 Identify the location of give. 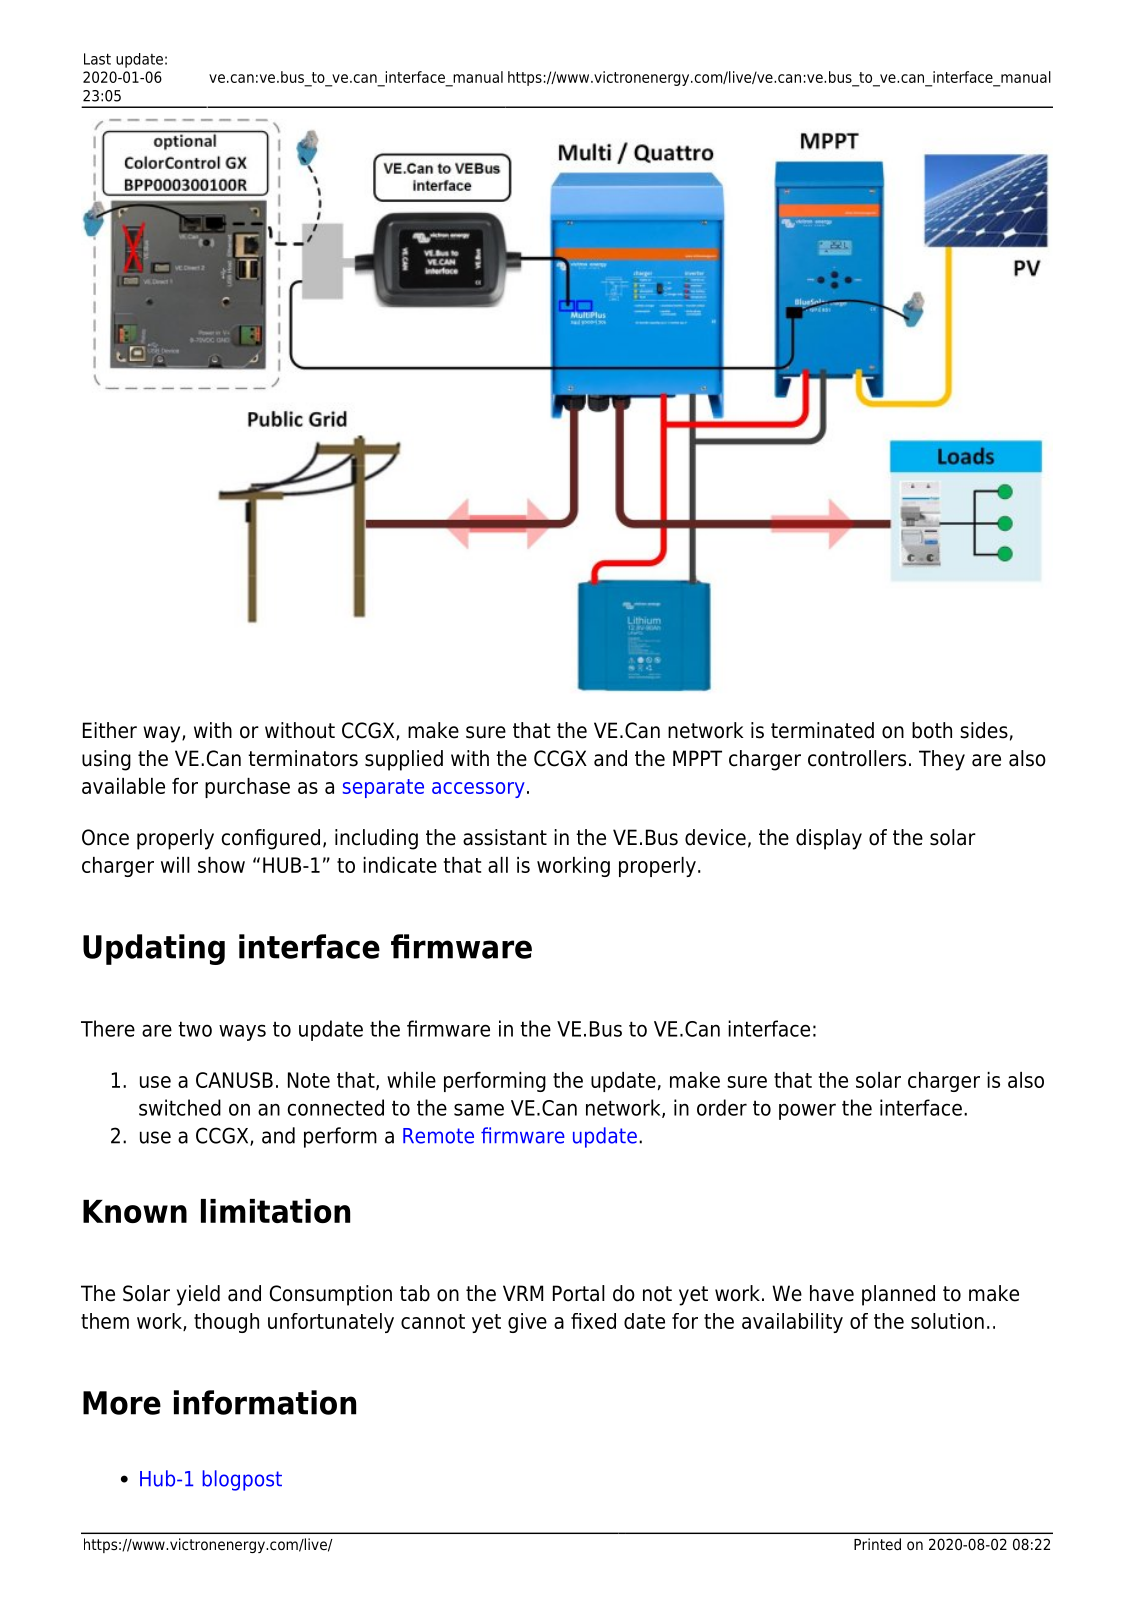
(527, 1323).
